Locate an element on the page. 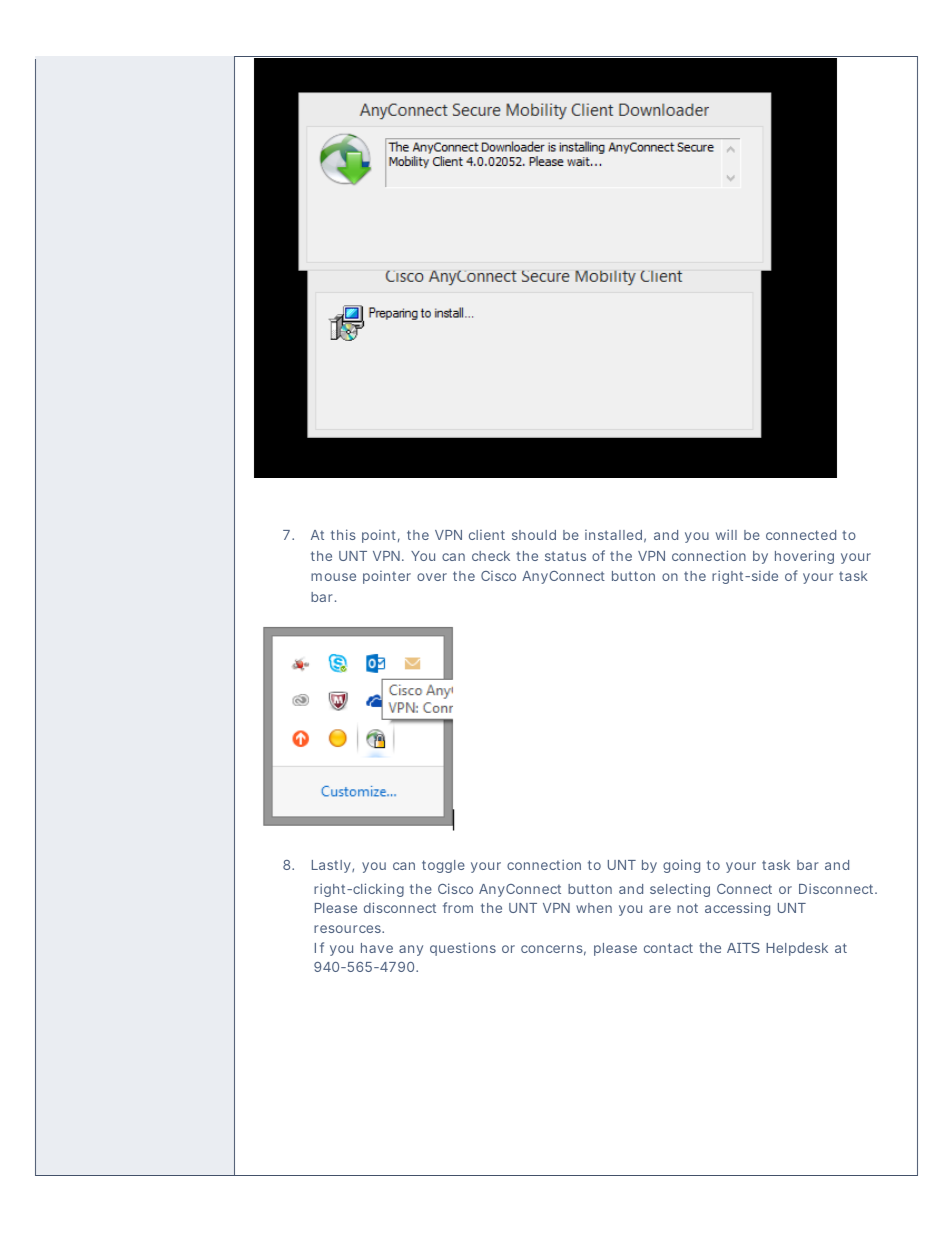 The height and width of the page is (1233, 952). will is located at coordinates (726, 534).
